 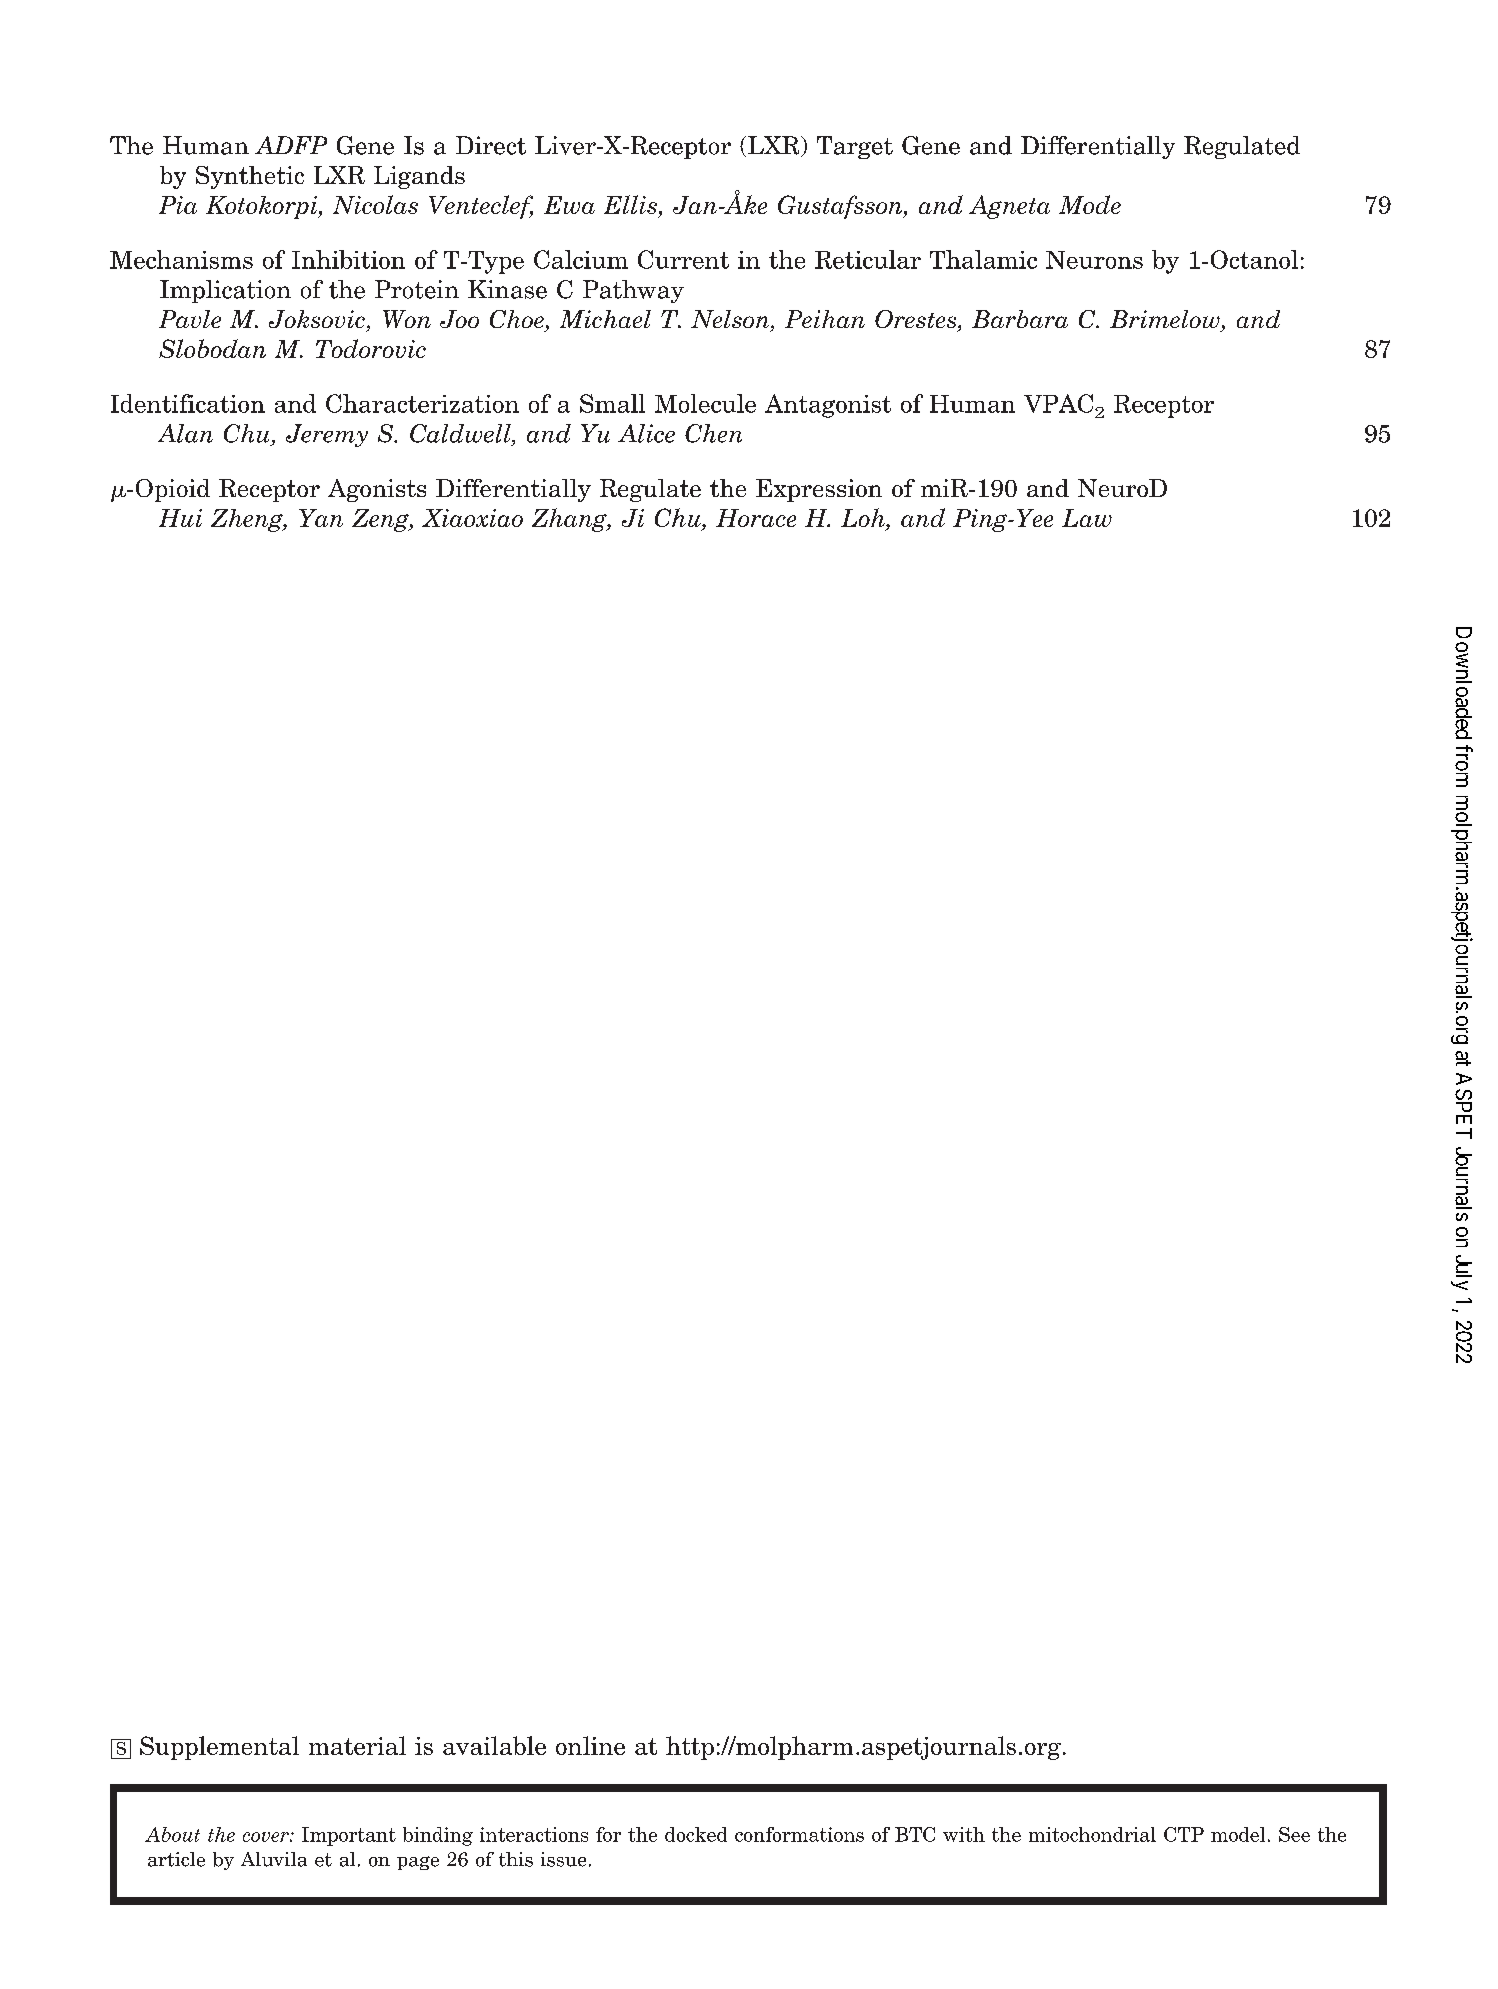 What do you see at coordinates (381, 520) in the screenshot?
I see `Zeng` at bounding box center [381, 520].
